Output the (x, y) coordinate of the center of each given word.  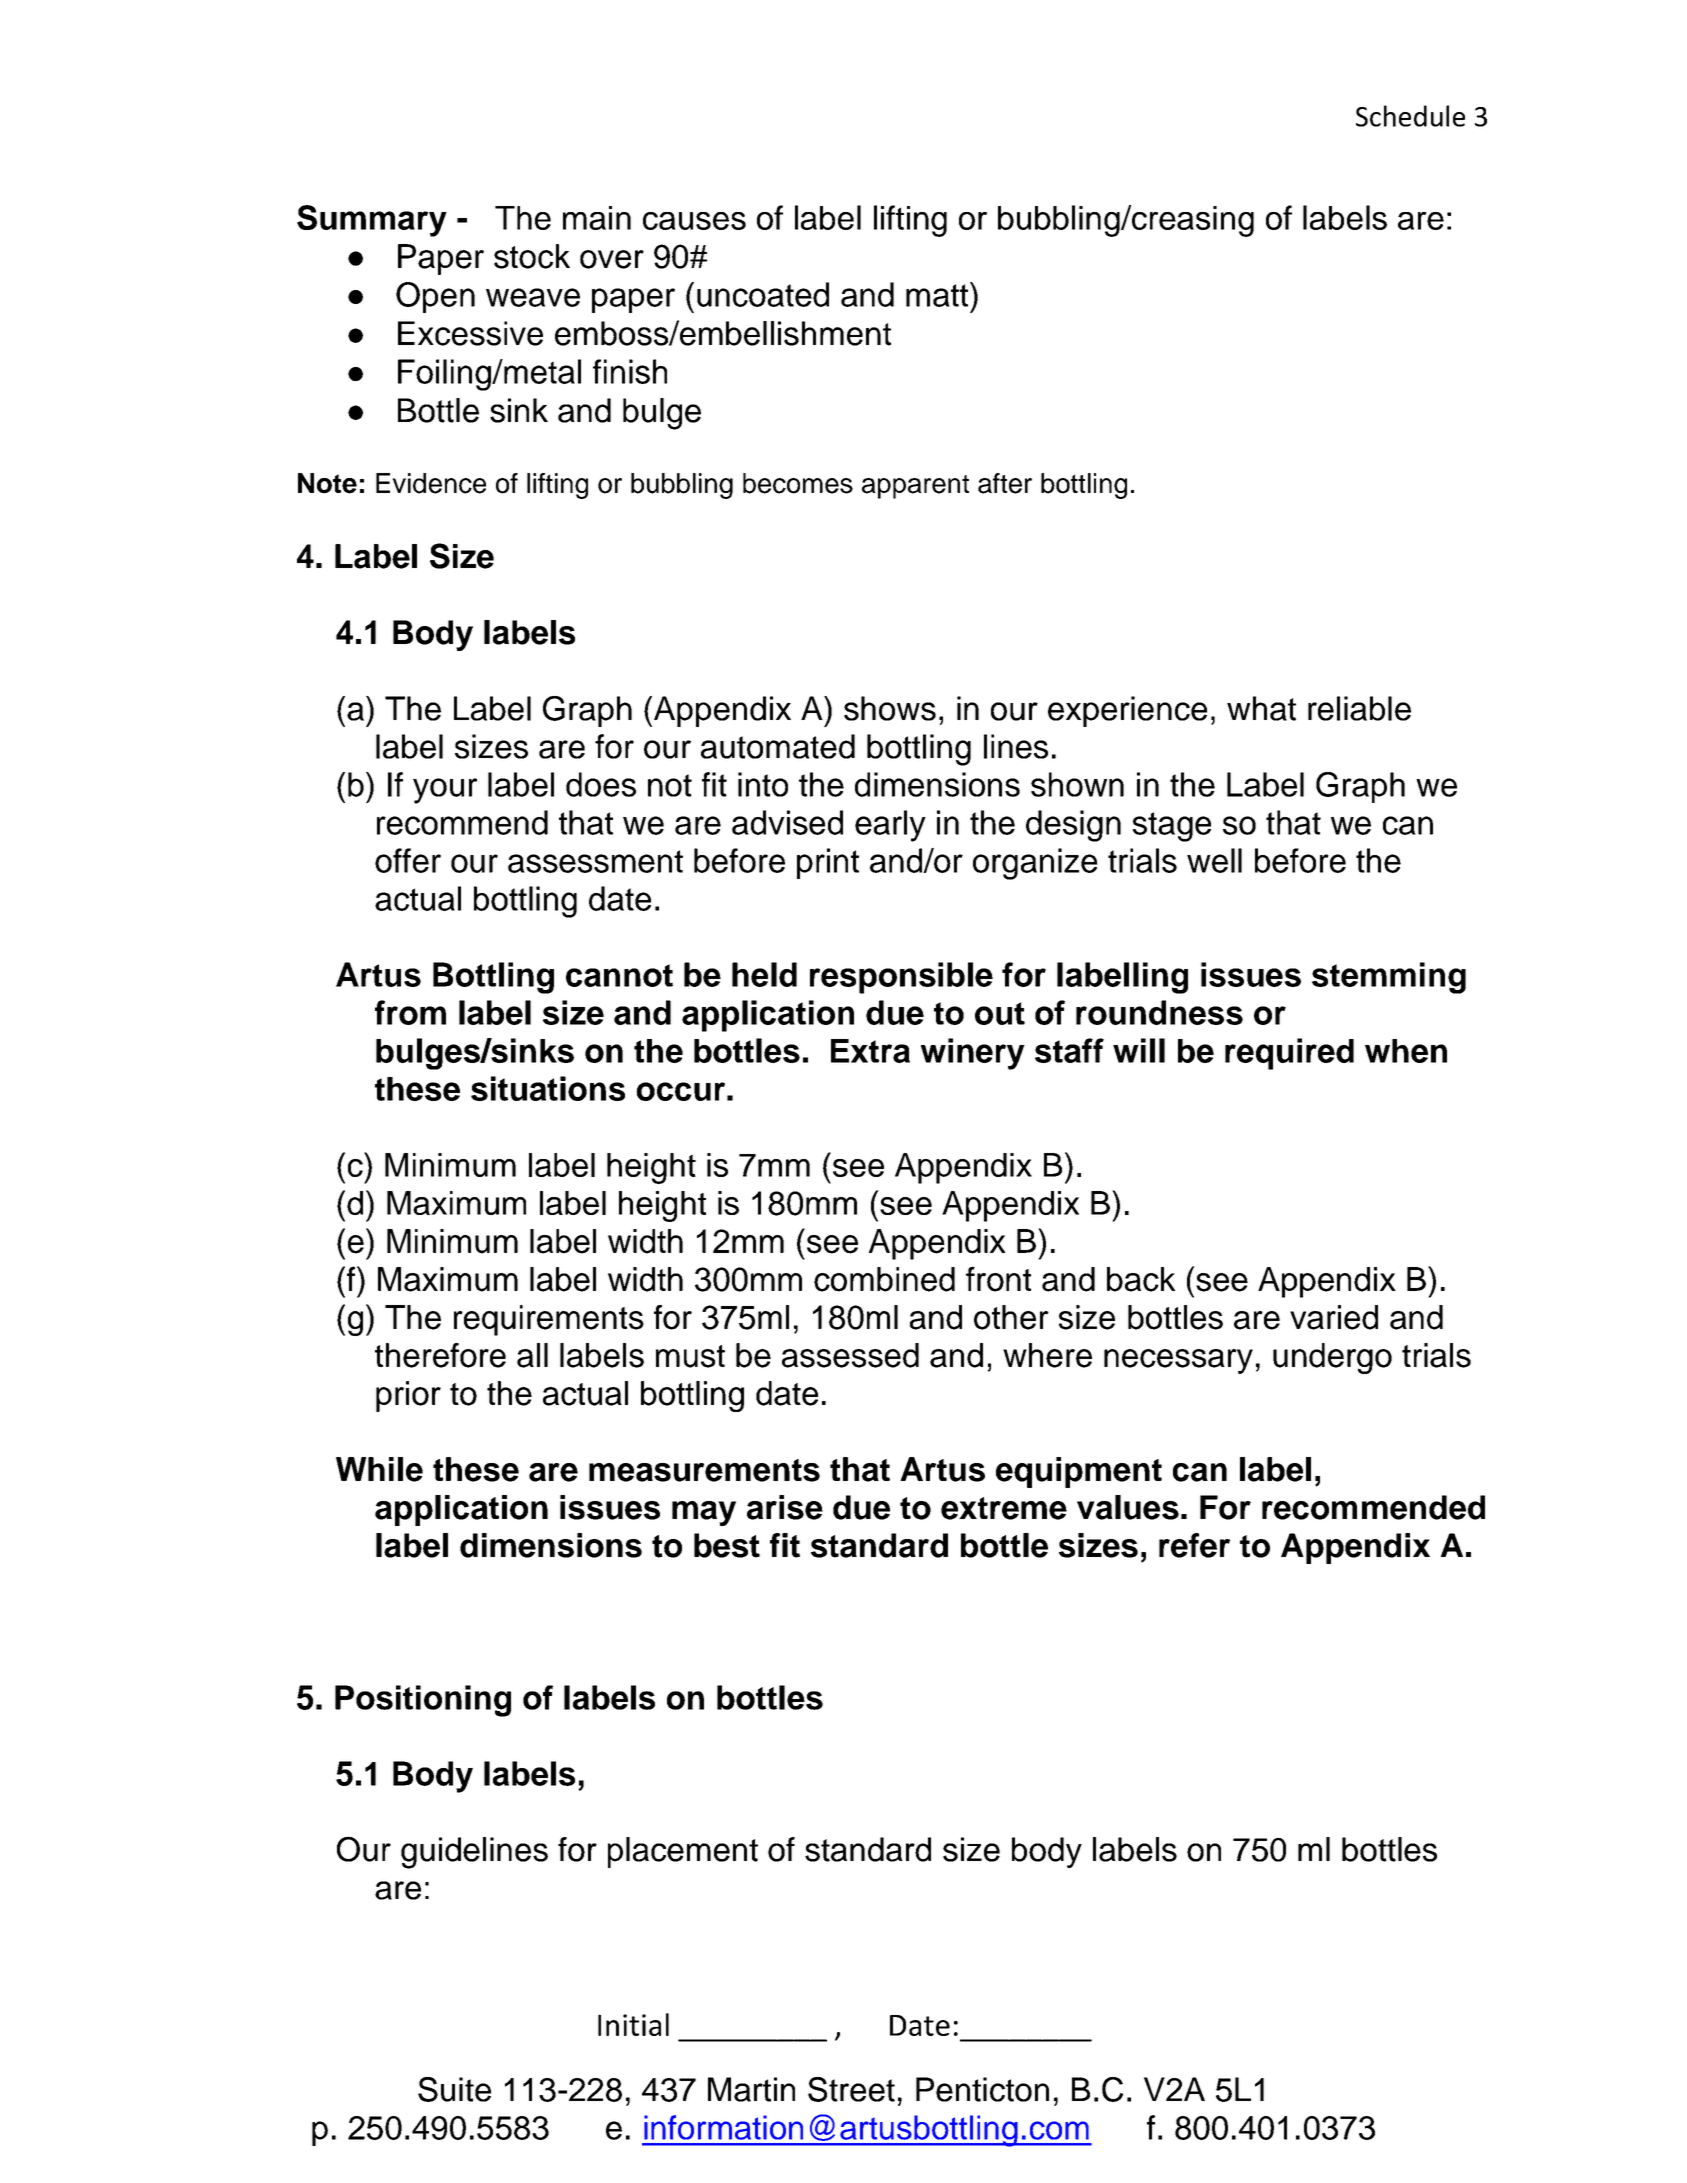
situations (548, 1088)
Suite (454, 2089)
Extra (870, 1051)
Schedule (1410, 116)
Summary (372, 221)
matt (937, 295)
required (1289, 1054)
